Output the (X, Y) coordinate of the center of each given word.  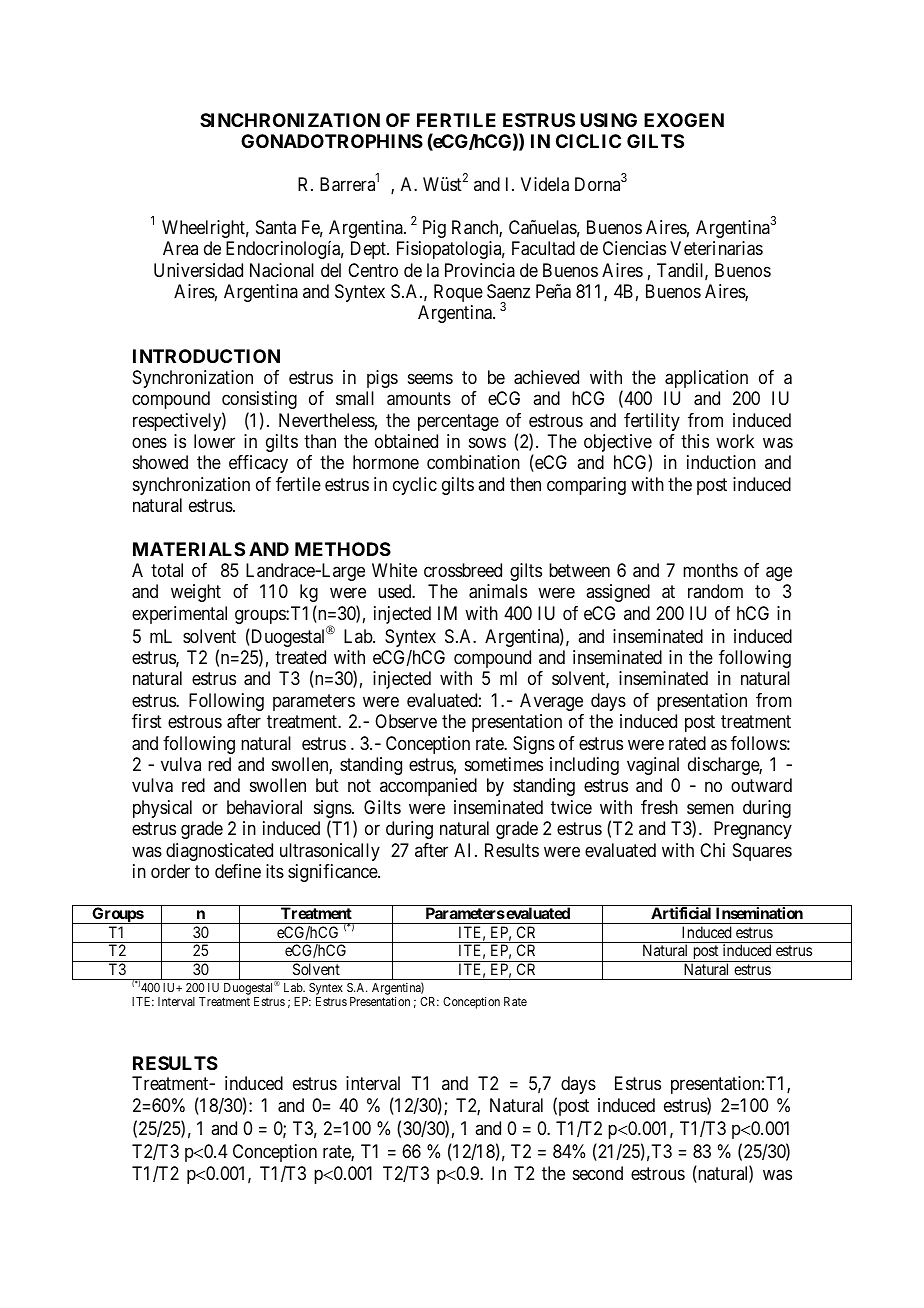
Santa (276, 227)
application (706, 379)
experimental (179, 615)
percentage (458, 422)
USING (608, 120)
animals (498, 591)
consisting (259, 400)
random (715, 591)
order (170, 871)
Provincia (480, 270)
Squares (762, 852)
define (238, 871)
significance (333, 873)
